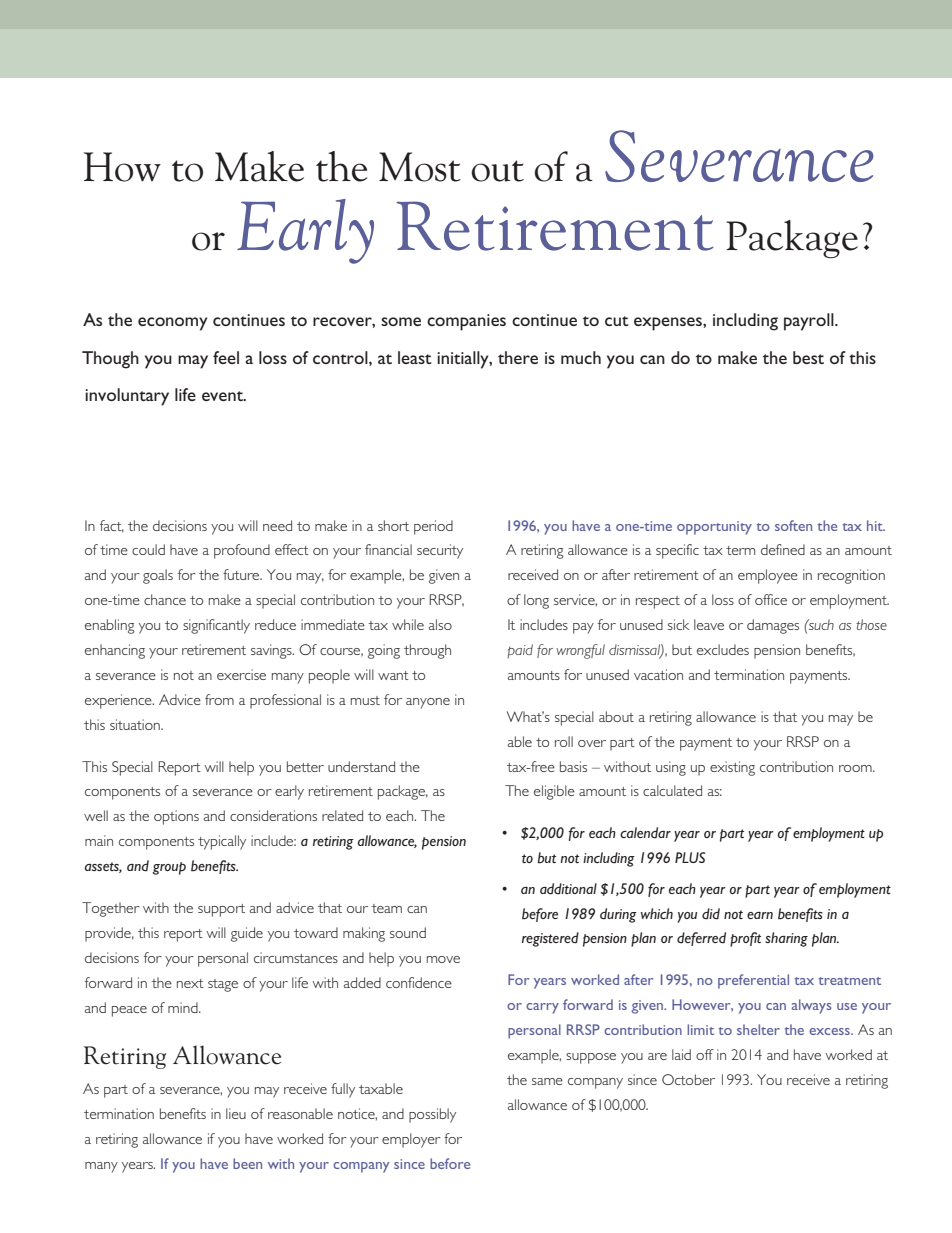  Describe the element at coordinates (732, 768) in the image. I see `existing` at that location.
